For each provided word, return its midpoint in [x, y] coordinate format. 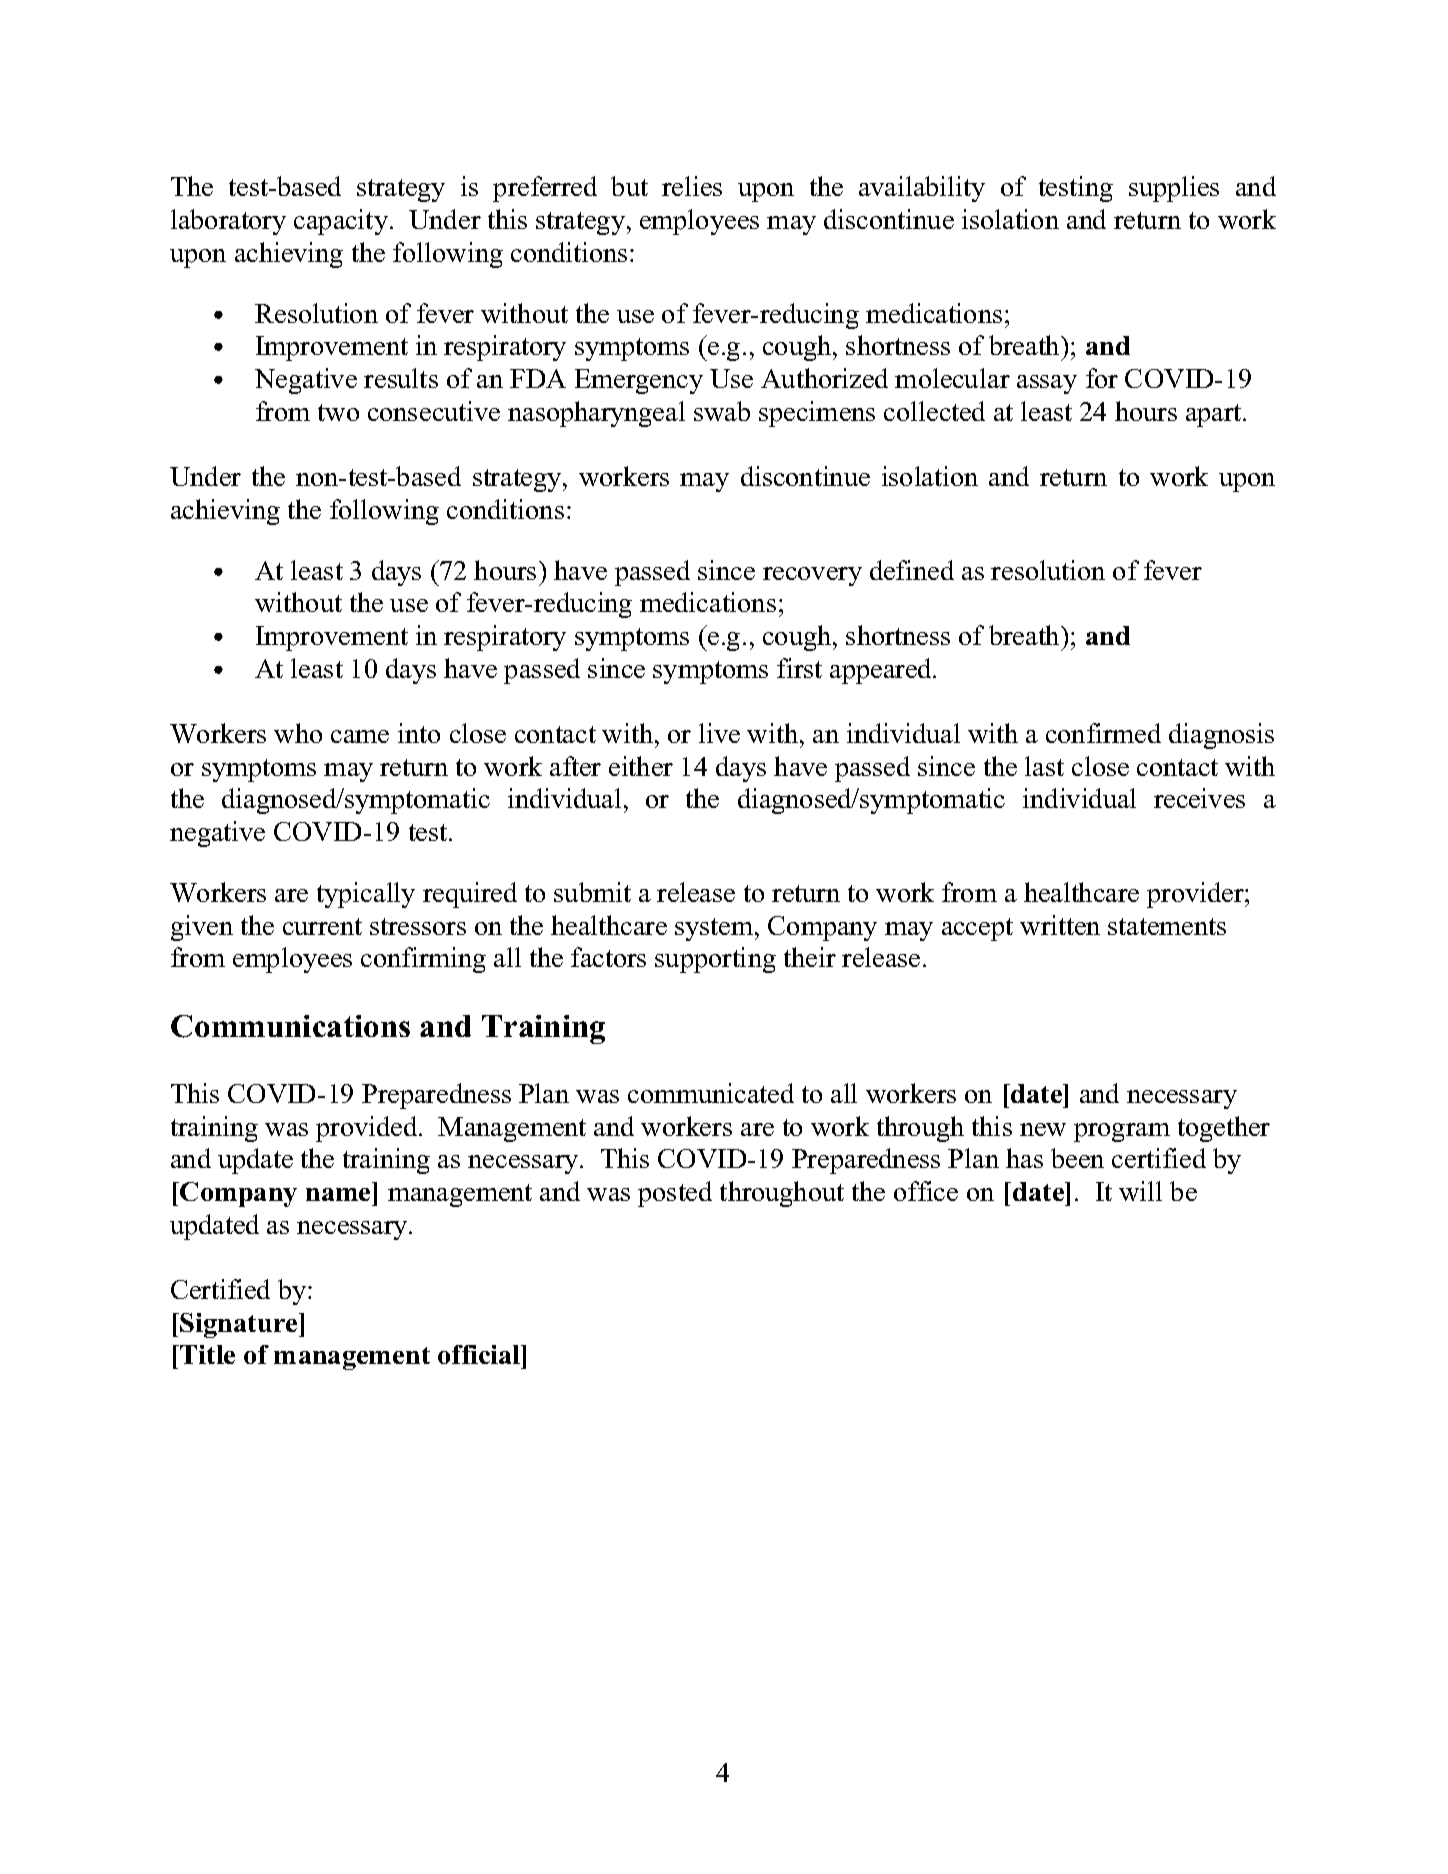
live [719, 733]
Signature [240, 1325]
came [360, 736]
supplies [1174, 189]
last [1044, 766]
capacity [341, 222]
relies [692, 186]
